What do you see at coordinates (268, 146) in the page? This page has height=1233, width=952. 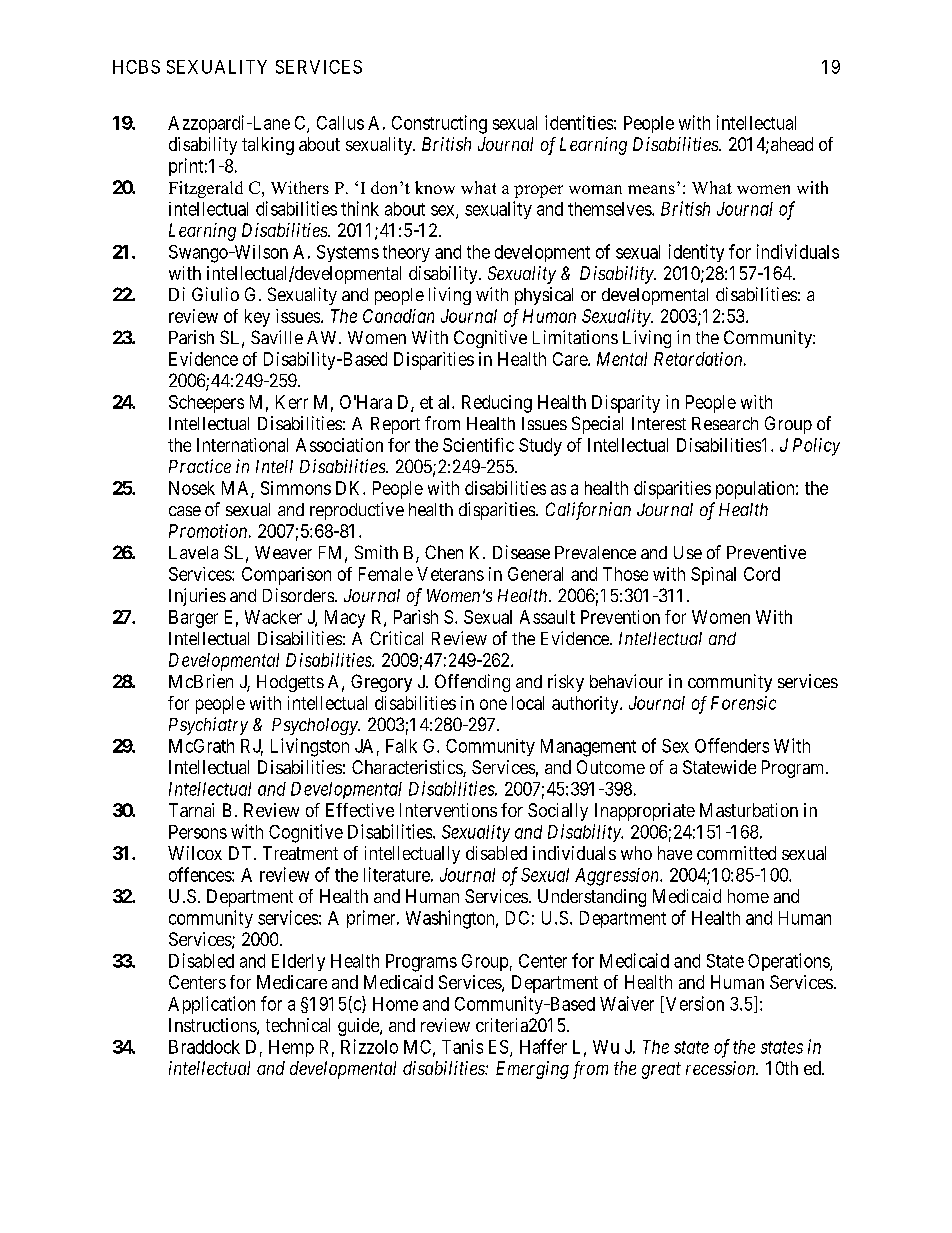 I see `talking` at bounding box center [268, 146].
